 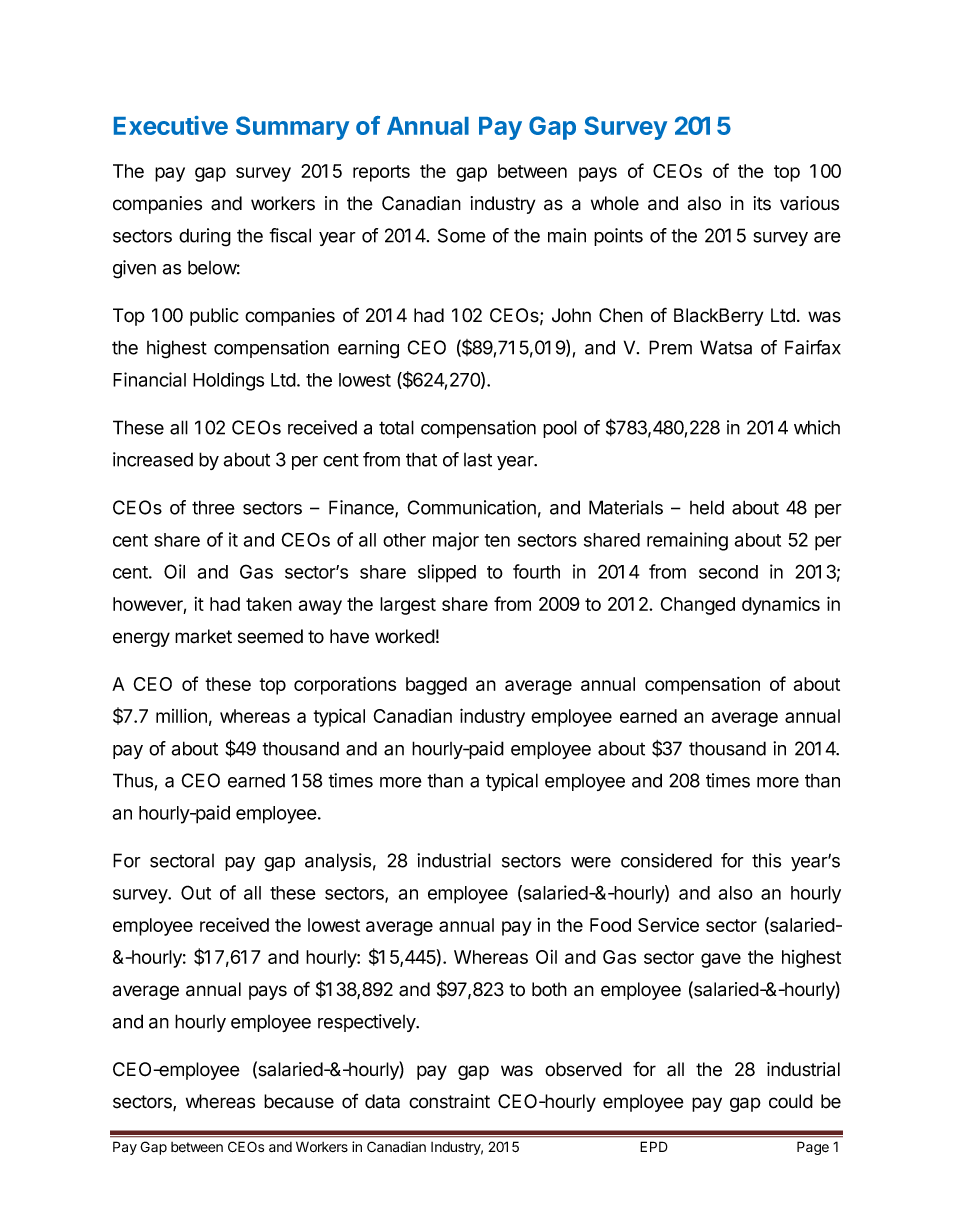 What do you see at coordinates (762, 203) in the document?
I see `its` at bounding box center [762, 203].
